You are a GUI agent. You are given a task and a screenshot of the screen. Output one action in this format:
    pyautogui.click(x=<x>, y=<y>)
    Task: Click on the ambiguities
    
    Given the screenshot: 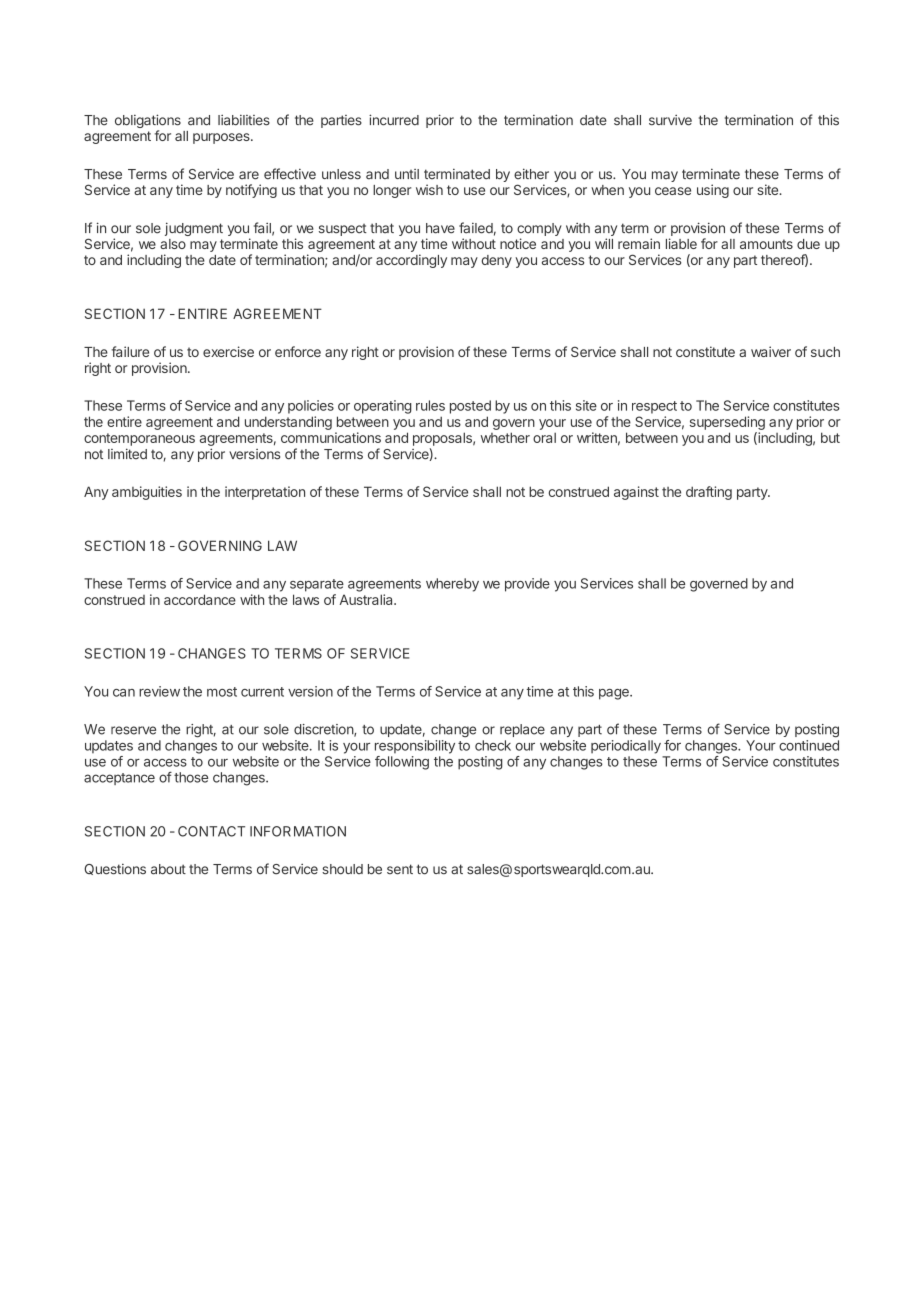 What is the action you would take?
    pyautogui.click(x=147, y=493)
